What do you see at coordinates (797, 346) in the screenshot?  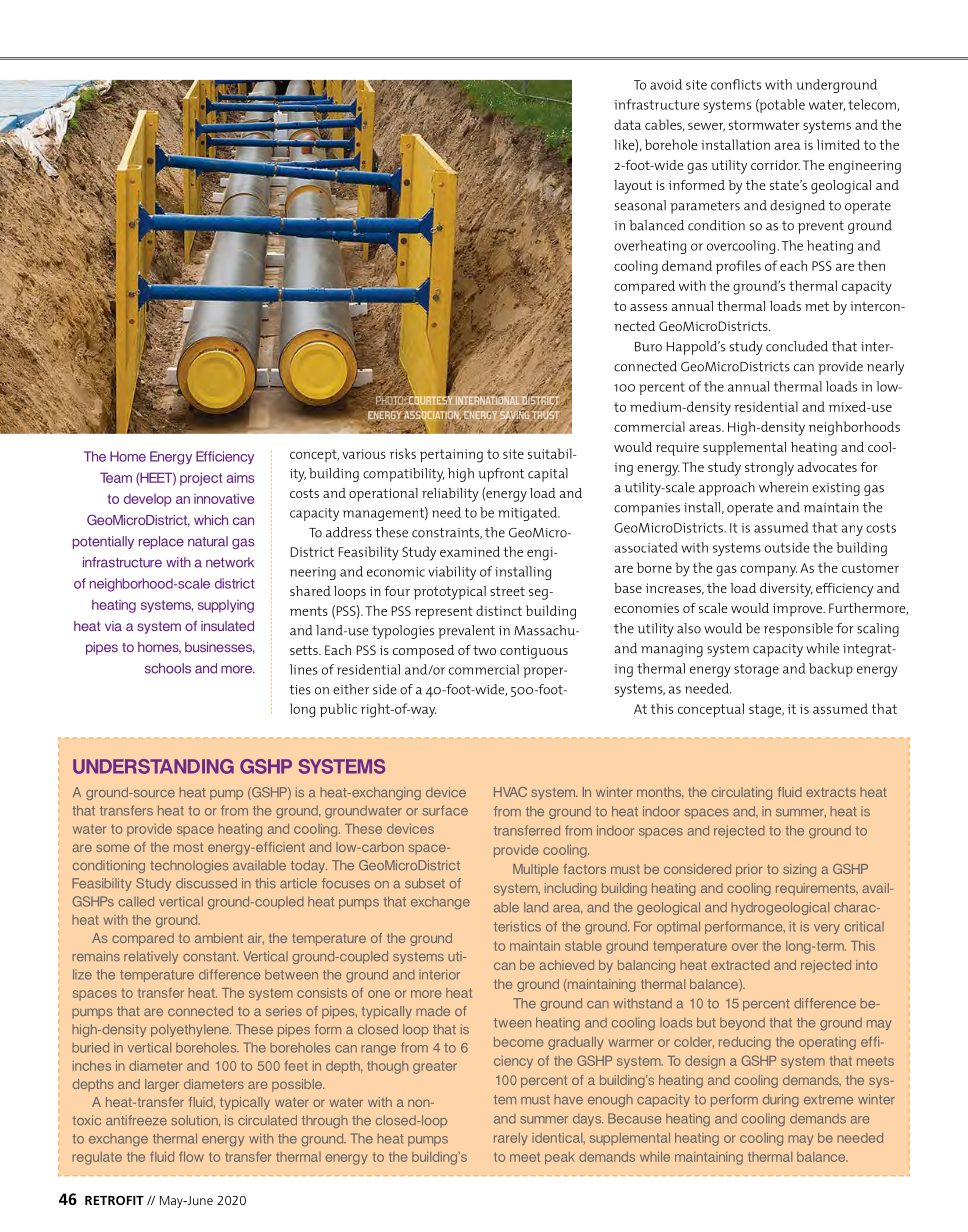 I see `concluded` at bounding box center [797, 346].
